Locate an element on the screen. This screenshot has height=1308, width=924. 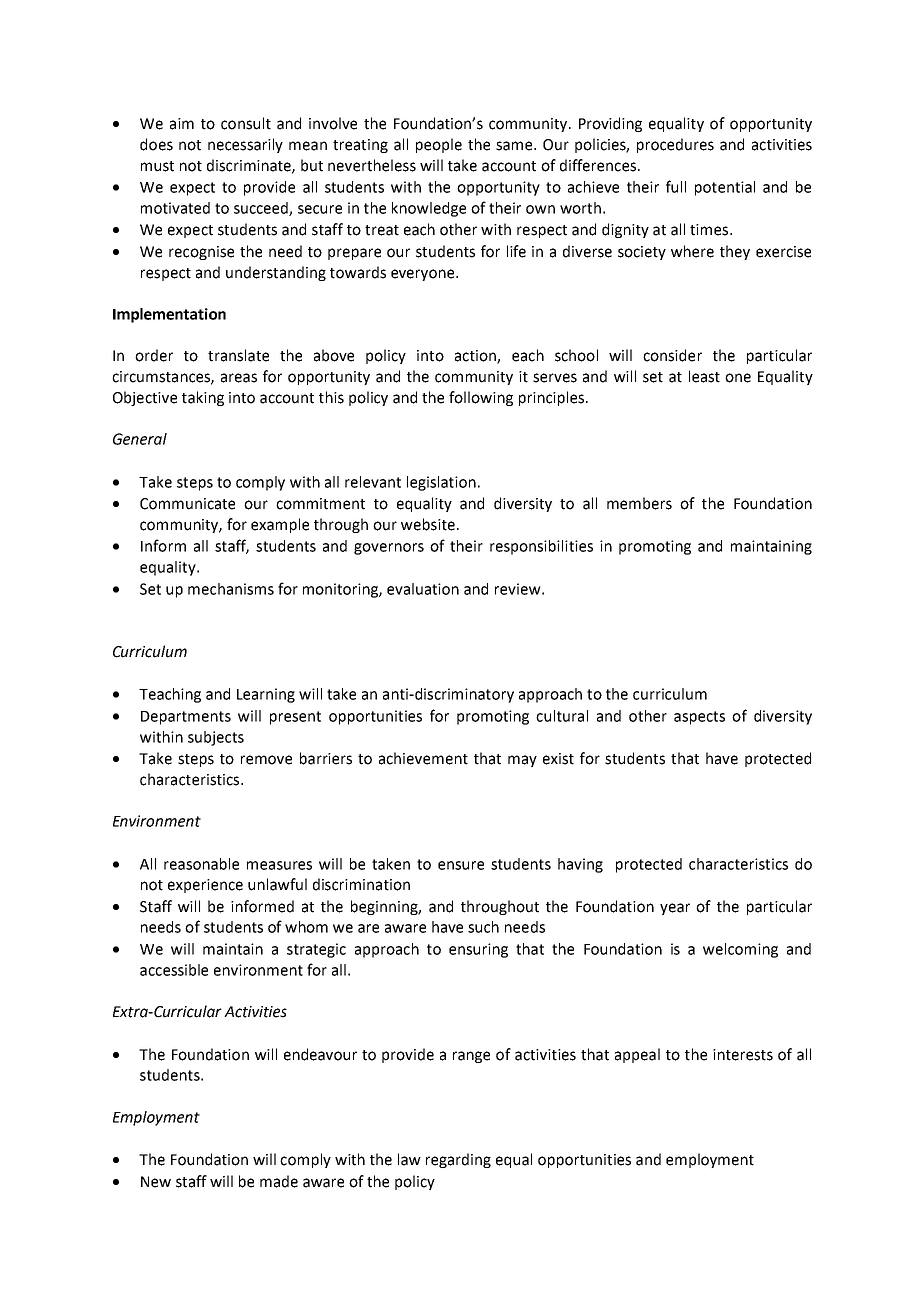
New is located at coordinates (156, 1182).
